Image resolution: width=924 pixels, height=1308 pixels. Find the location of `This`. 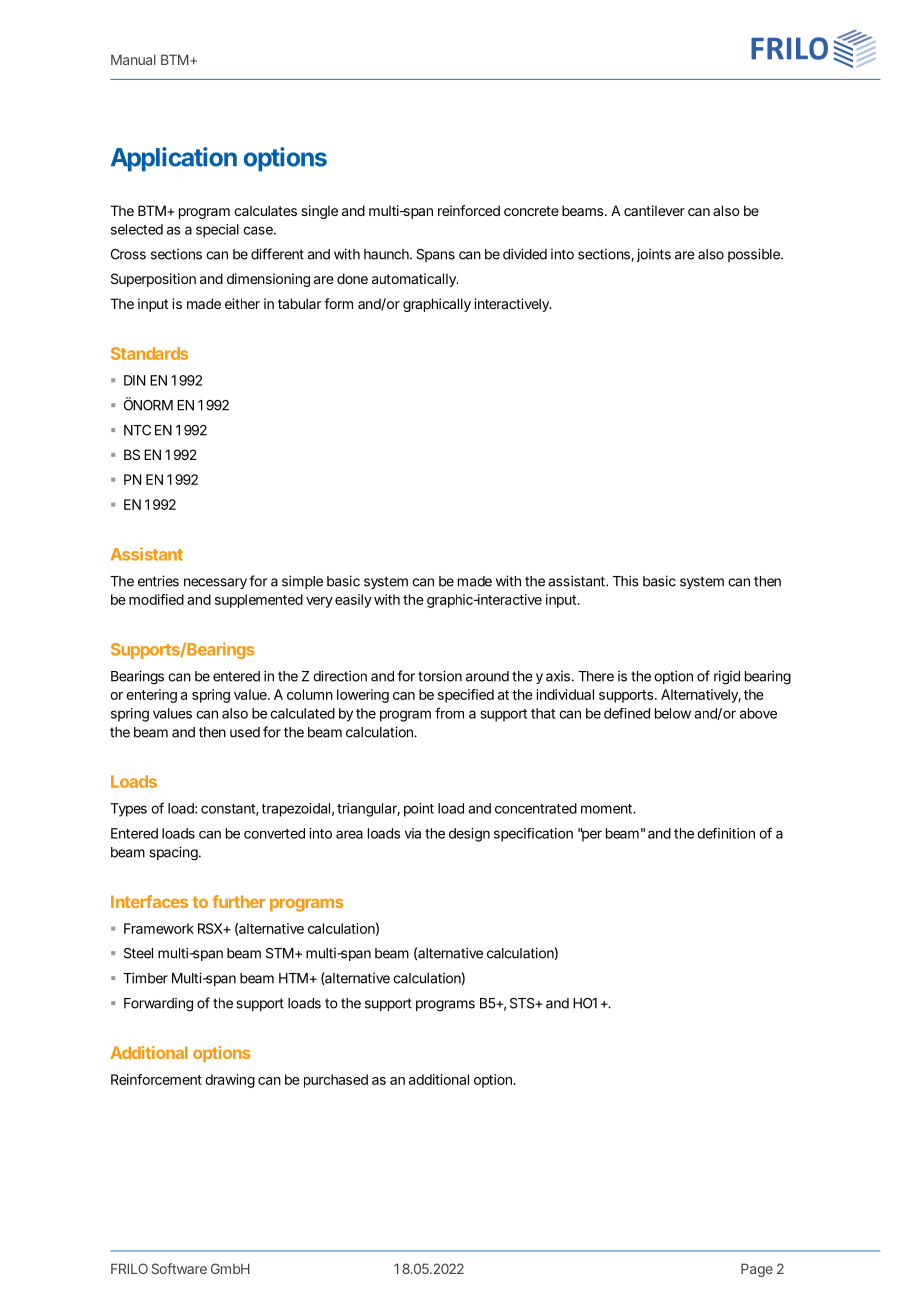

This is located at coordinates (625, 581).
